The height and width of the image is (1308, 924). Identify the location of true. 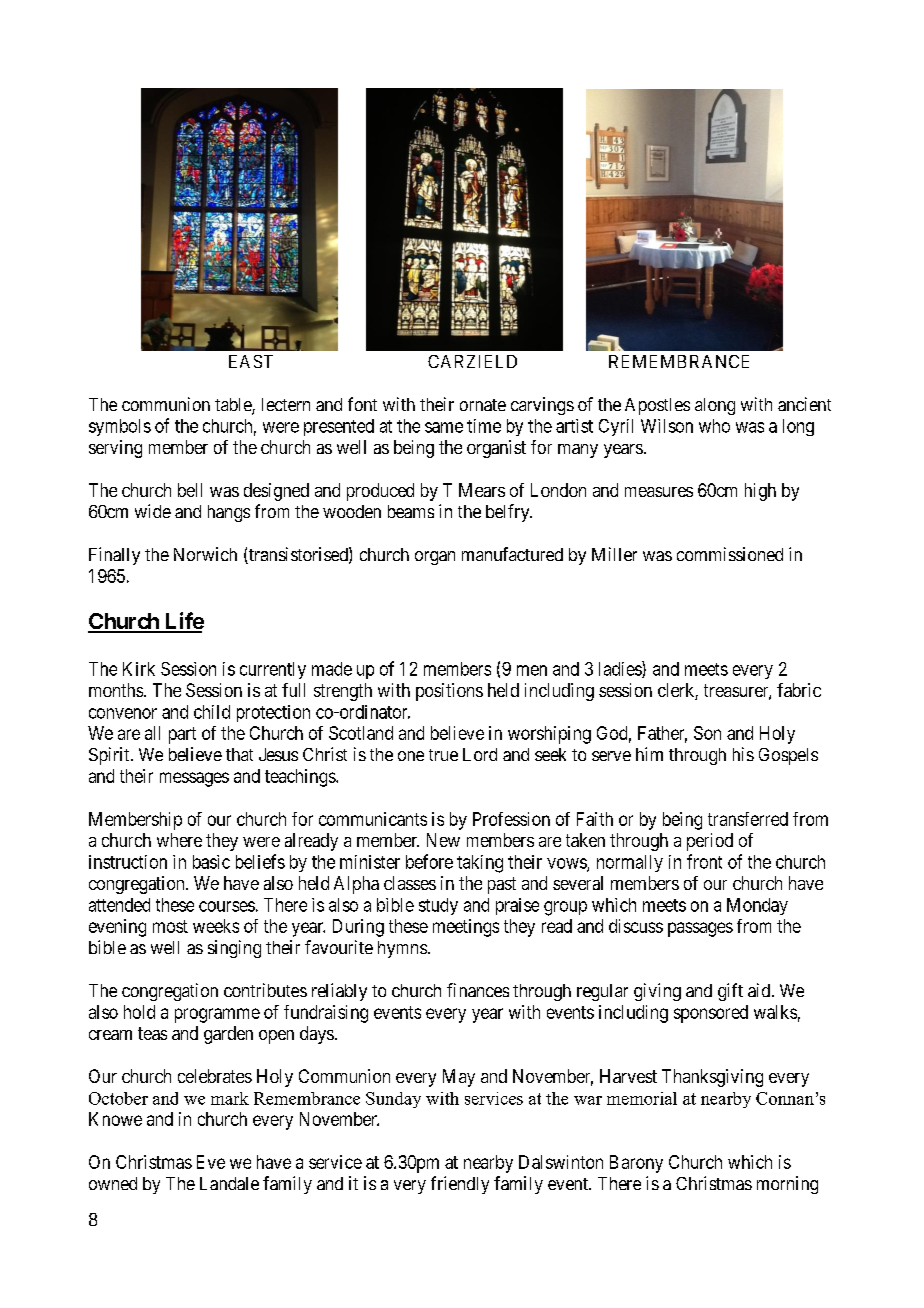
(443, 755).
